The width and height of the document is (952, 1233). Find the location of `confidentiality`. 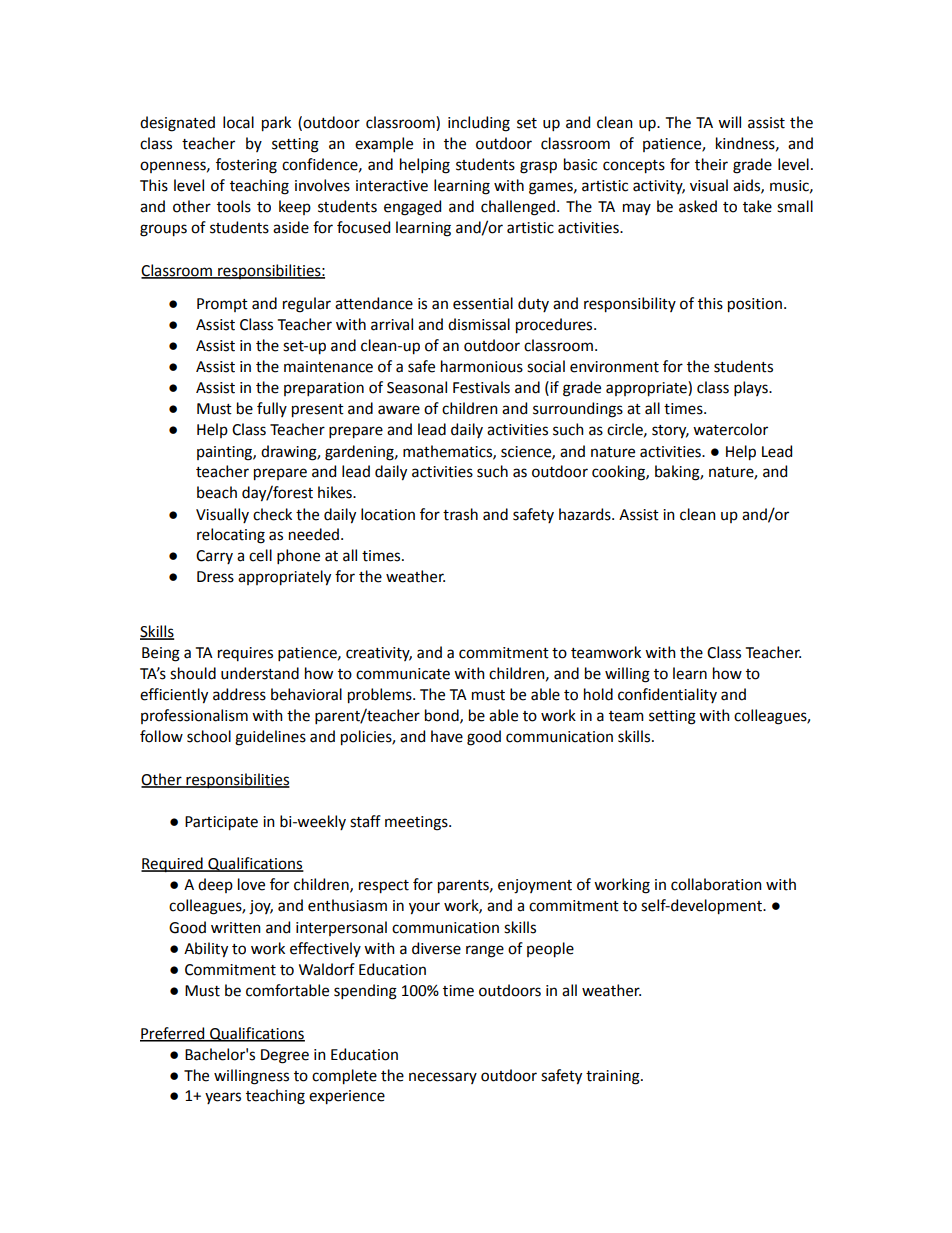

confidentiality is located at coordinates (667, 695).
